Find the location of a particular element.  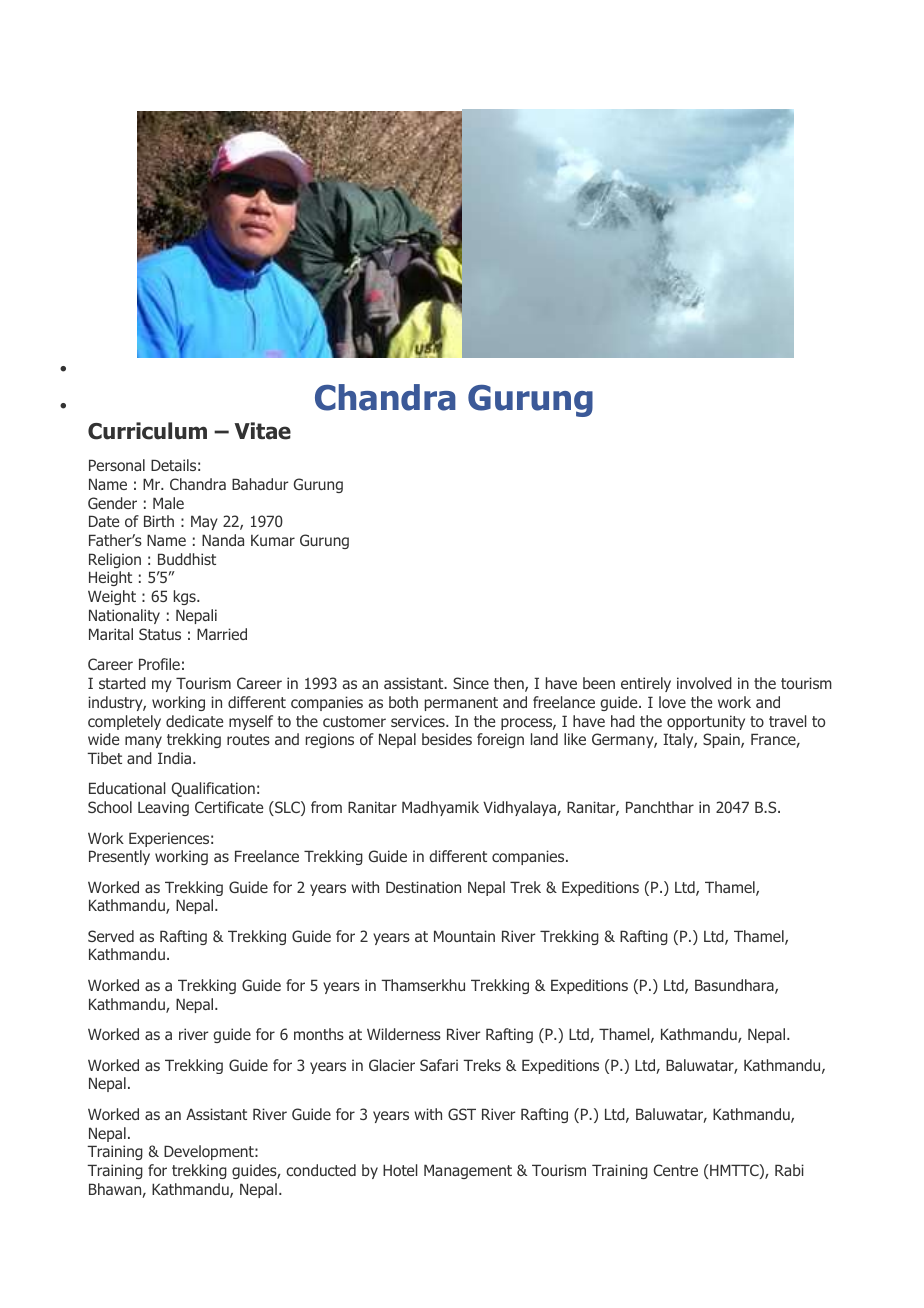

Leaving is located at coordinates (163, 808).
